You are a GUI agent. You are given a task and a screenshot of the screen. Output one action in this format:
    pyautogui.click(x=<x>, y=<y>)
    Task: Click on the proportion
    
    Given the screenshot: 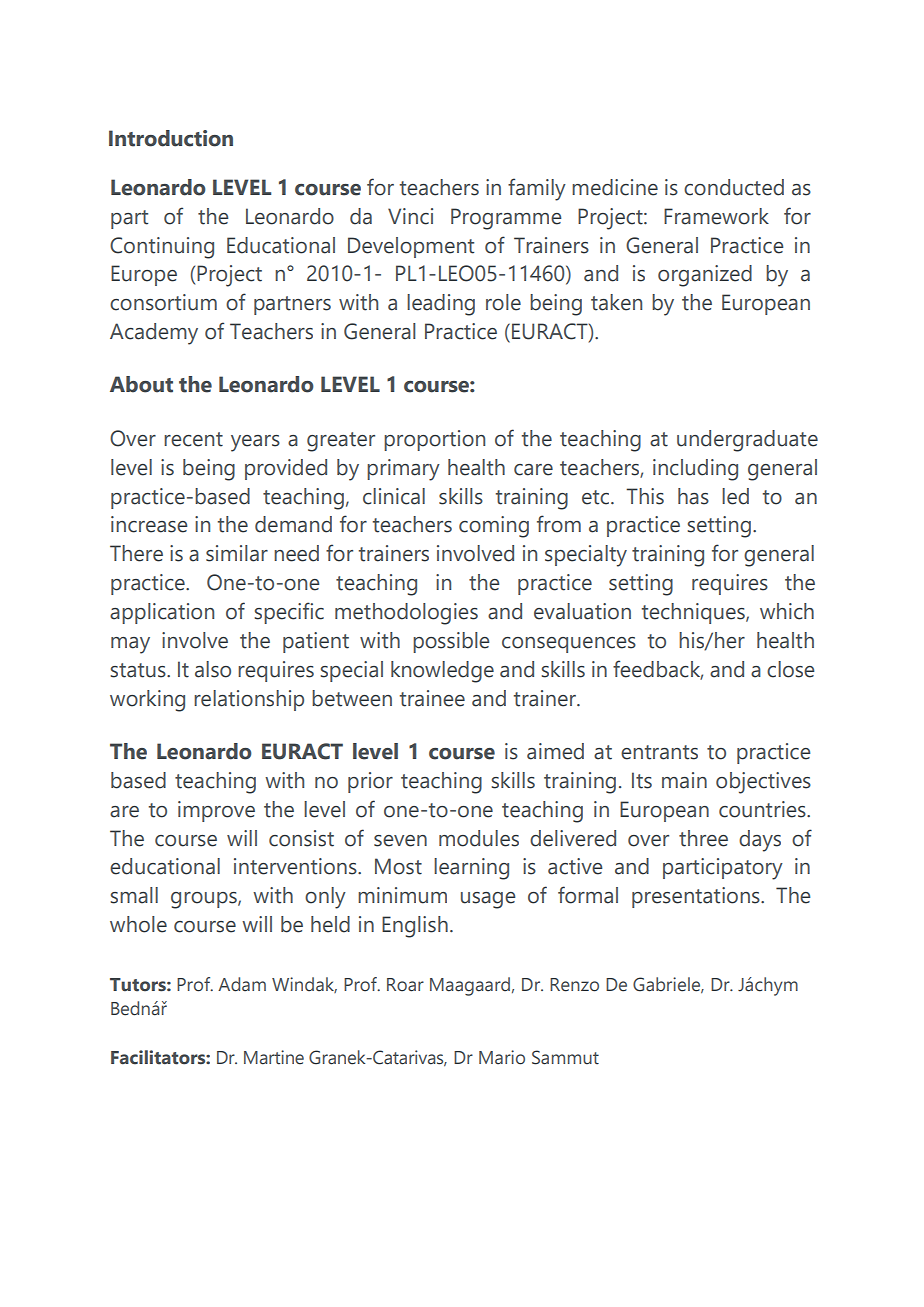 What is the action you would take?
    pyautogui.click(x=434, y=440)
